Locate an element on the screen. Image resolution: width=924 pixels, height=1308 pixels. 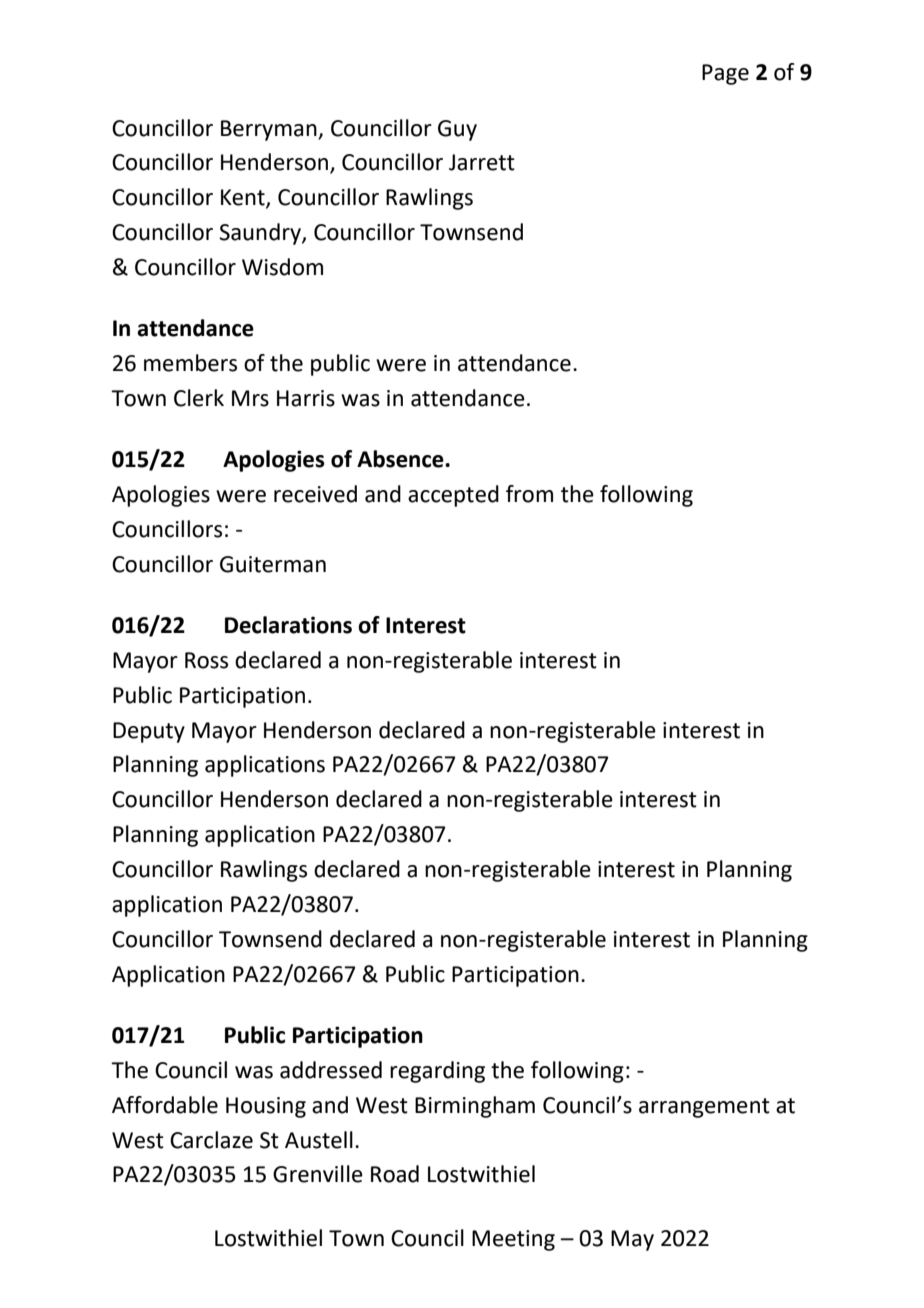
Grenville is located at coordinates (318, 1174).
